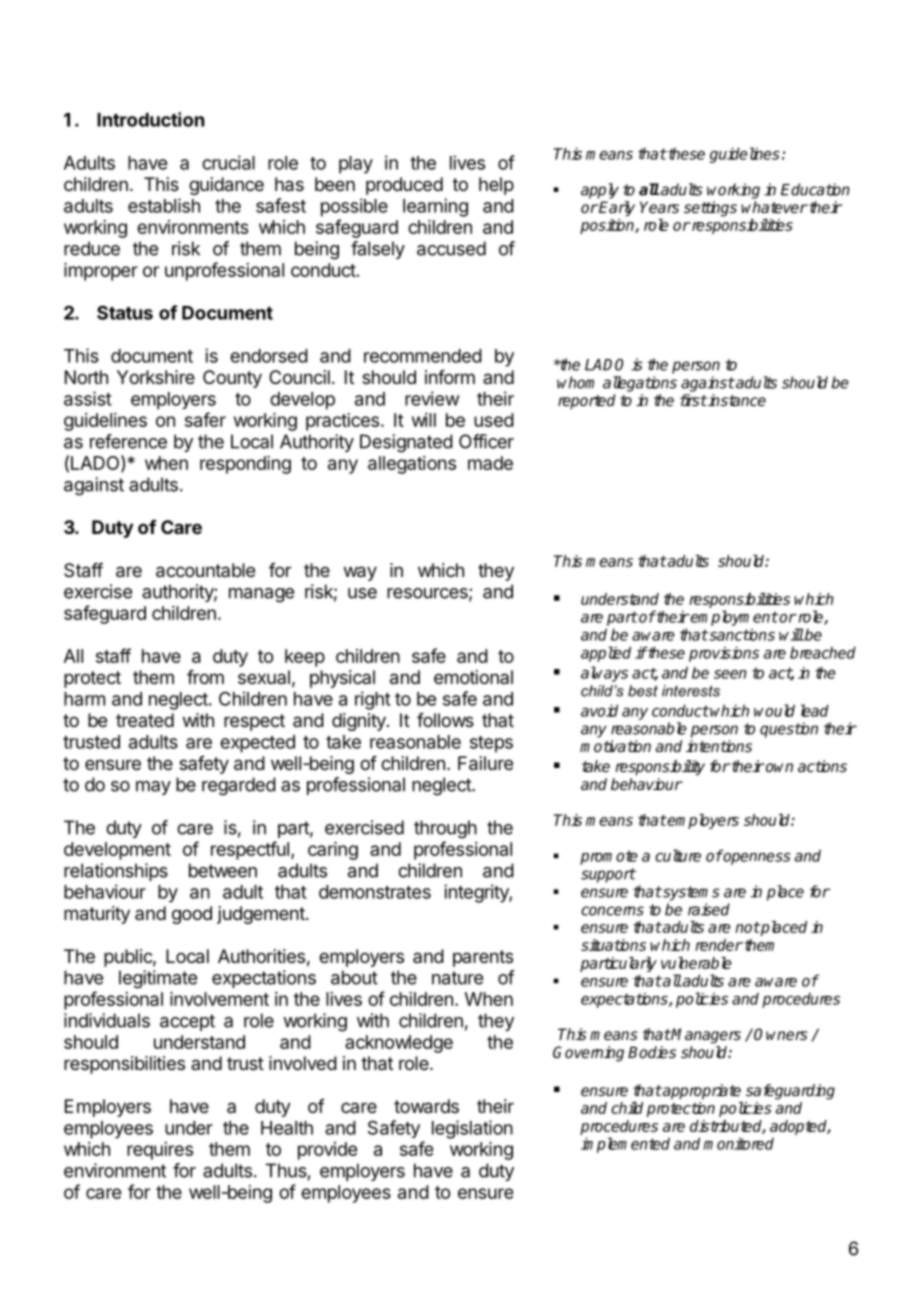 Image resolution: width=924 pixels, height=1308 pixels. Describe the element at coordinates (741, 634) in the screenshot. I see `sanctions` at that location.
